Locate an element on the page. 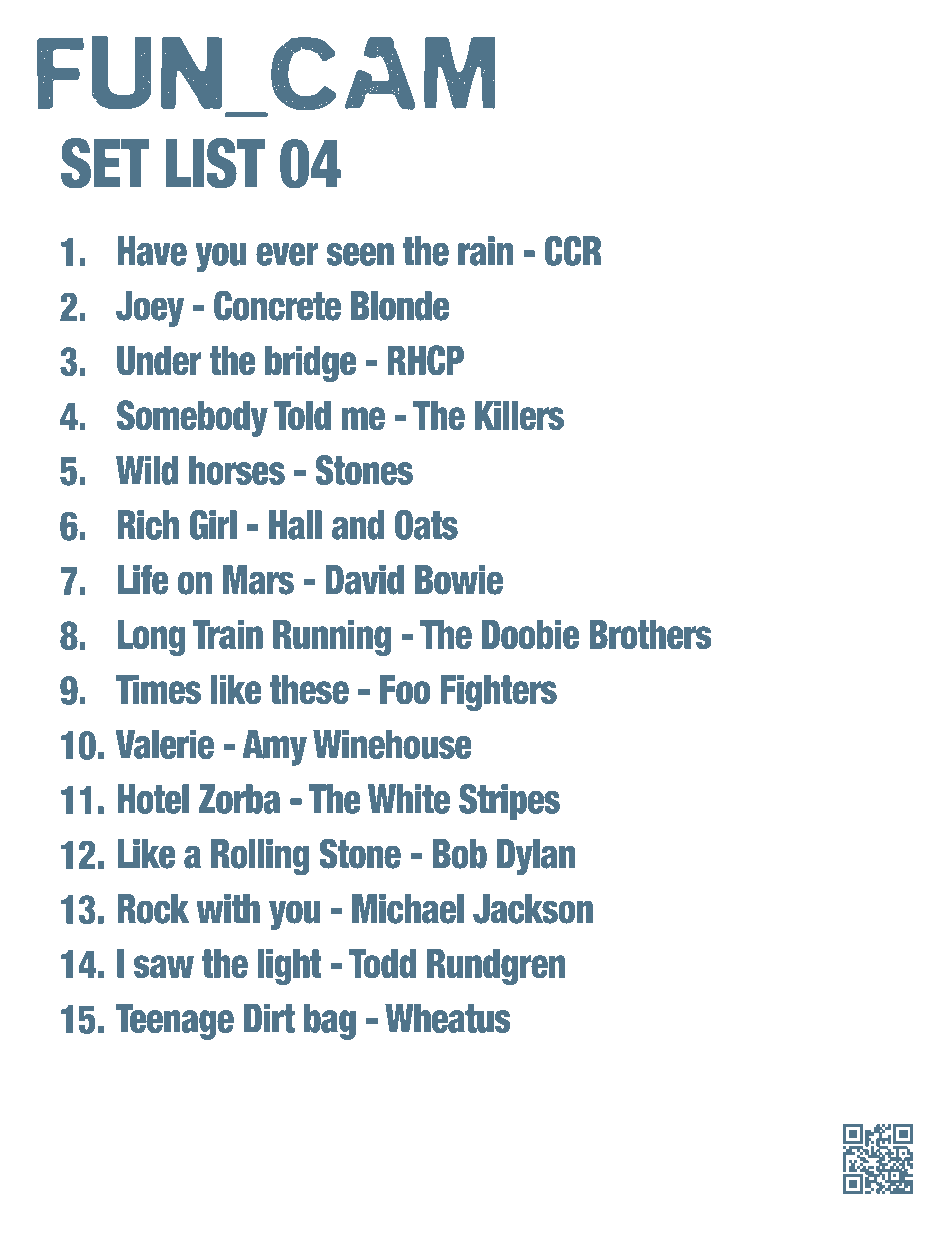  Killers is located at coordinates (519, 415).
